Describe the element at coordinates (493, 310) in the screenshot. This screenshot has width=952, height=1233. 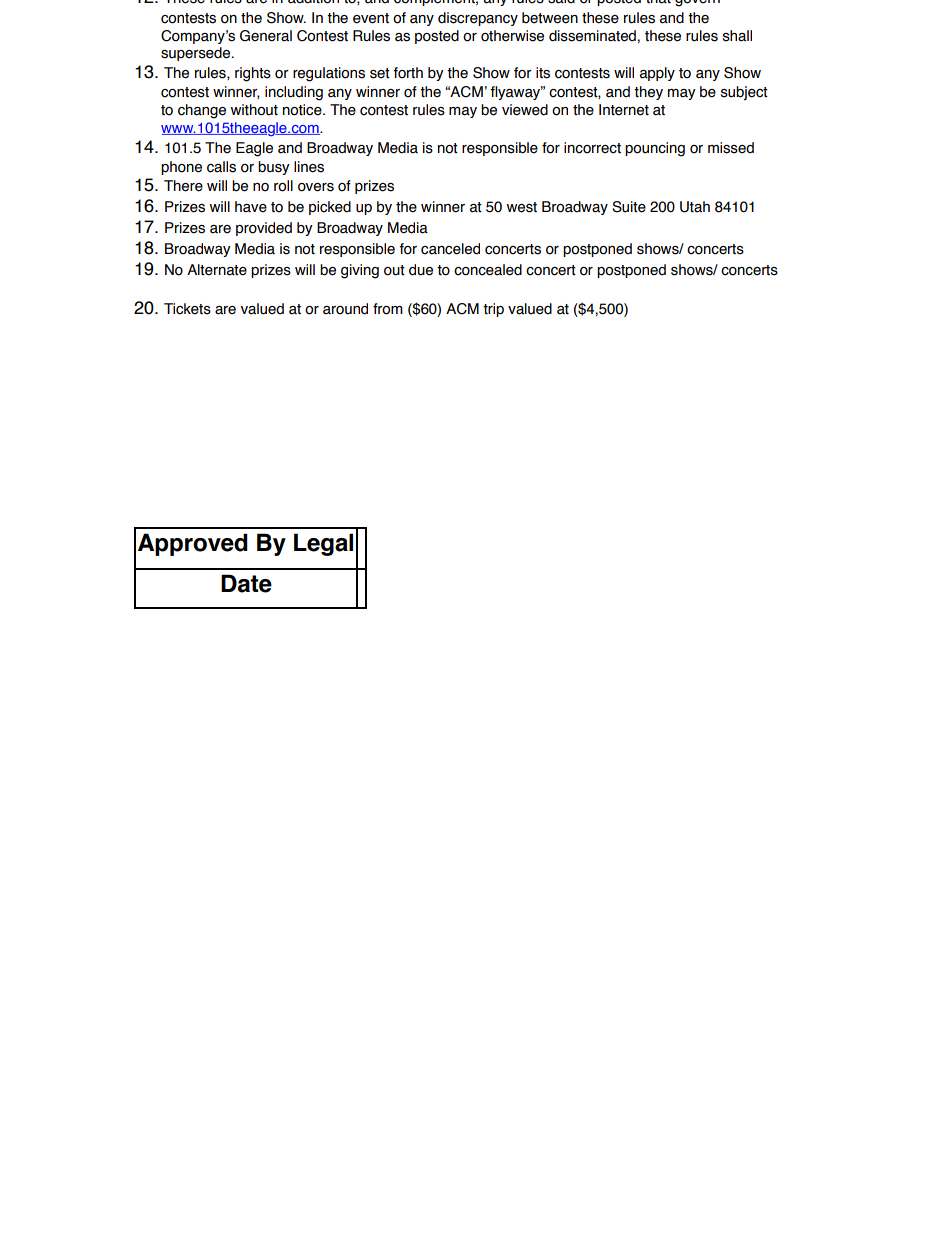
I see `trip` at that location.
